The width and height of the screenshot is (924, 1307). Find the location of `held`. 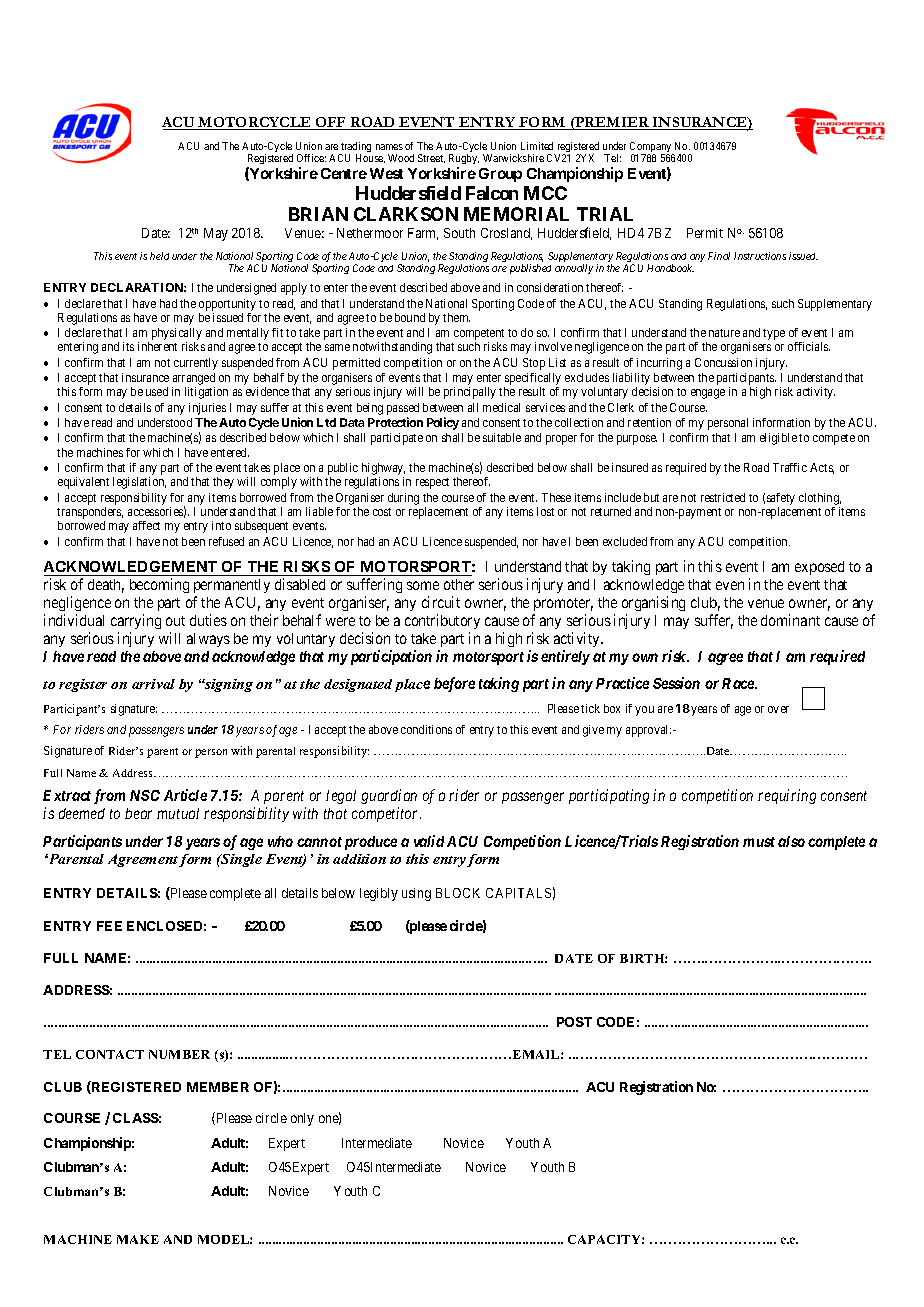

held is located at coordinates (159, 256).
